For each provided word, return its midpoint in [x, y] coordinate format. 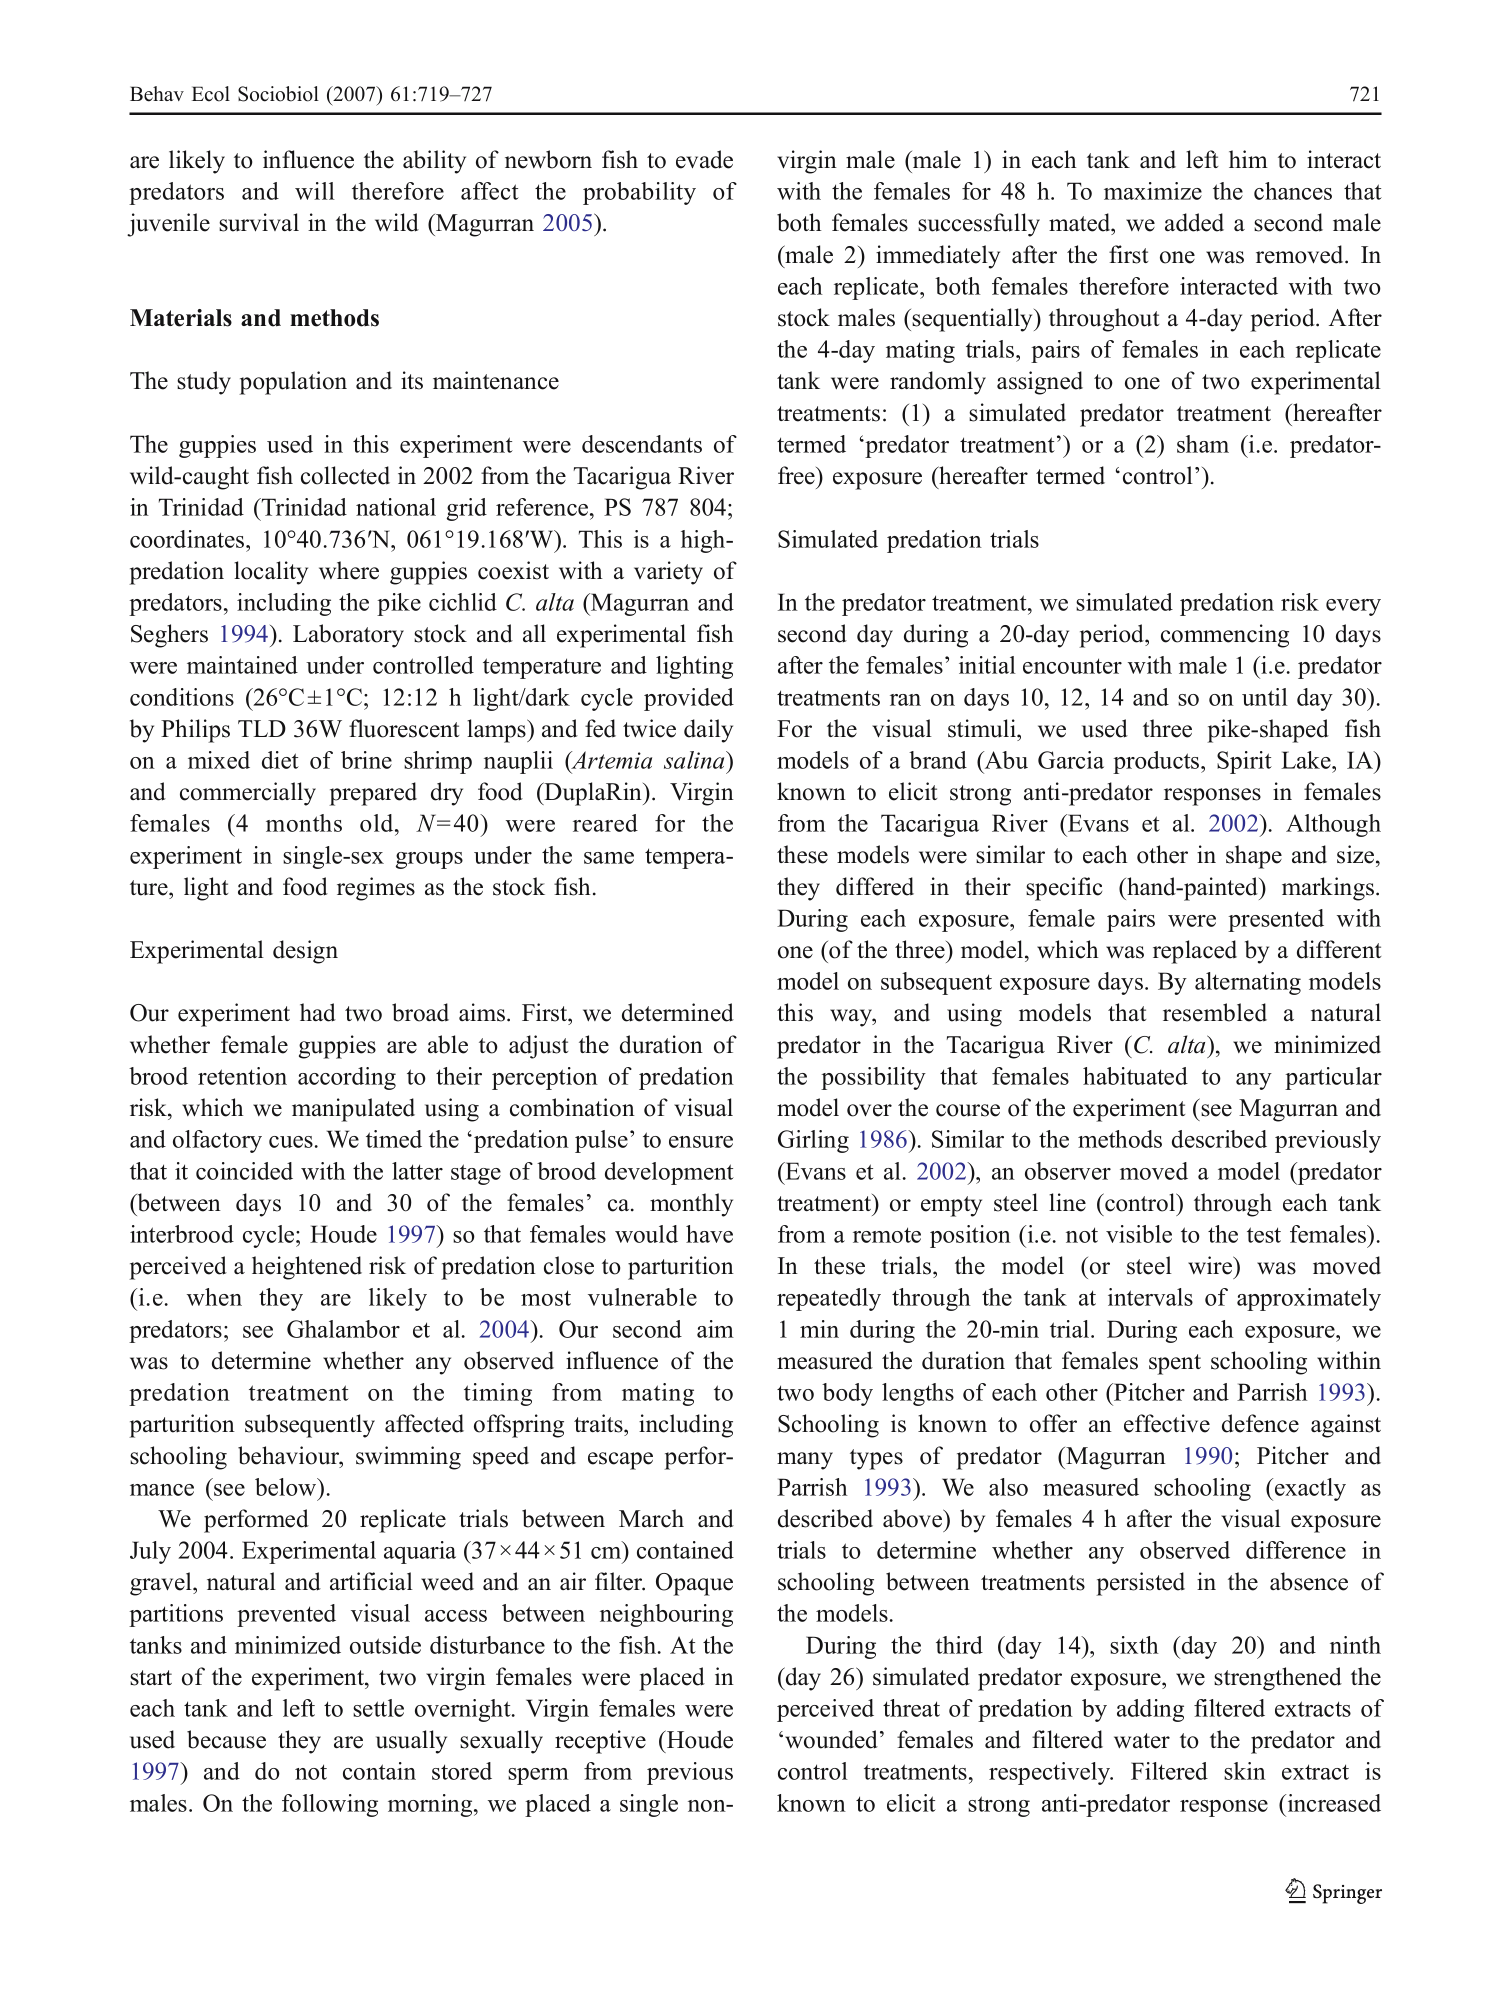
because [226, 1739]
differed [875, 886]
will [315, 191]
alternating [1248, 983]
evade [704, 159]
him [1248, 159]
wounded [831, 1739]
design [305, 952]
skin [1245, 1771]
